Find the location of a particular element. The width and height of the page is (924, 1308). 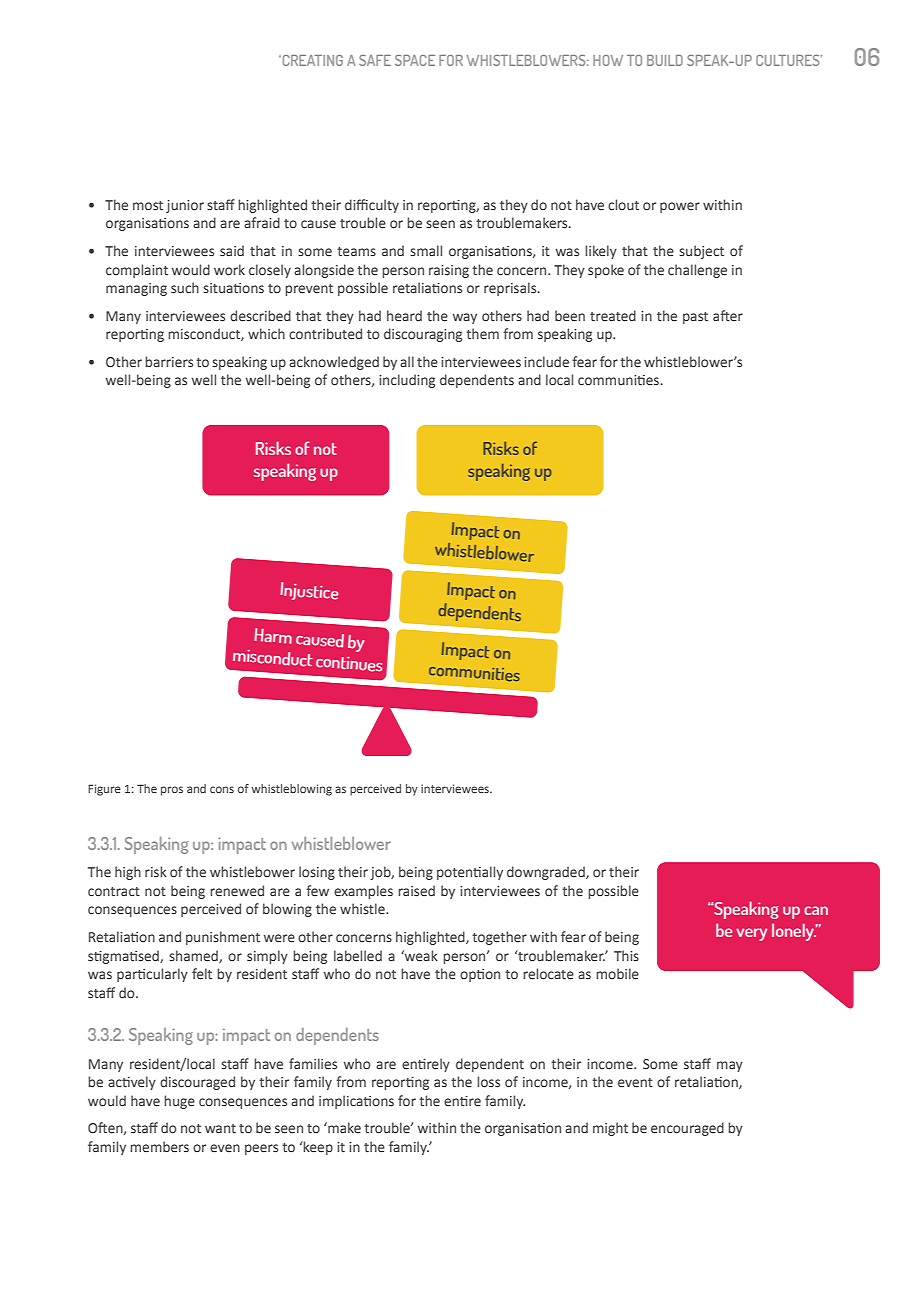

including is located at coordinates (407, 381).
